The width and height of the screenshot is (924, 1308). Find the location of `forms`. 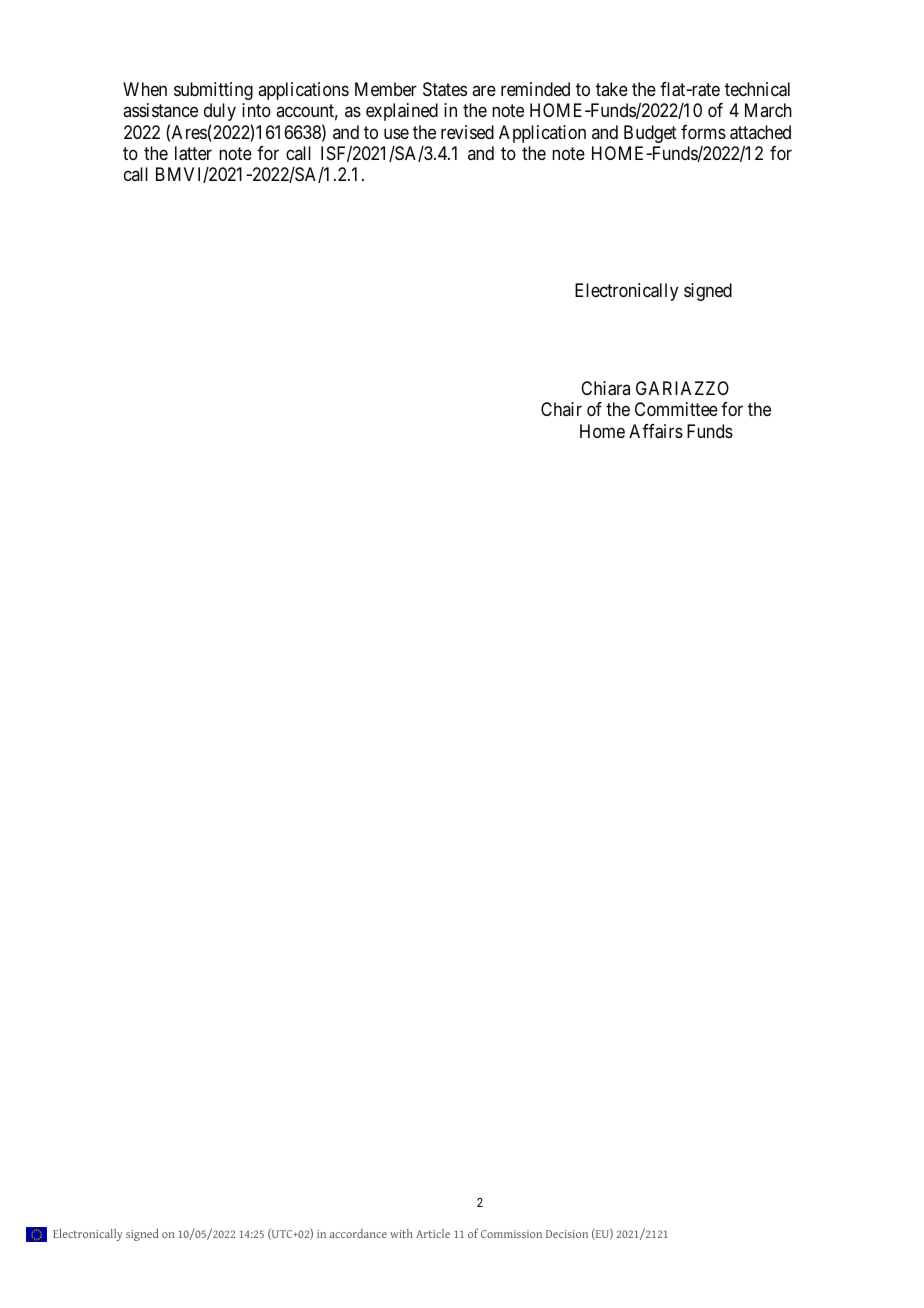

forms is located at coordinates (703, 132).
